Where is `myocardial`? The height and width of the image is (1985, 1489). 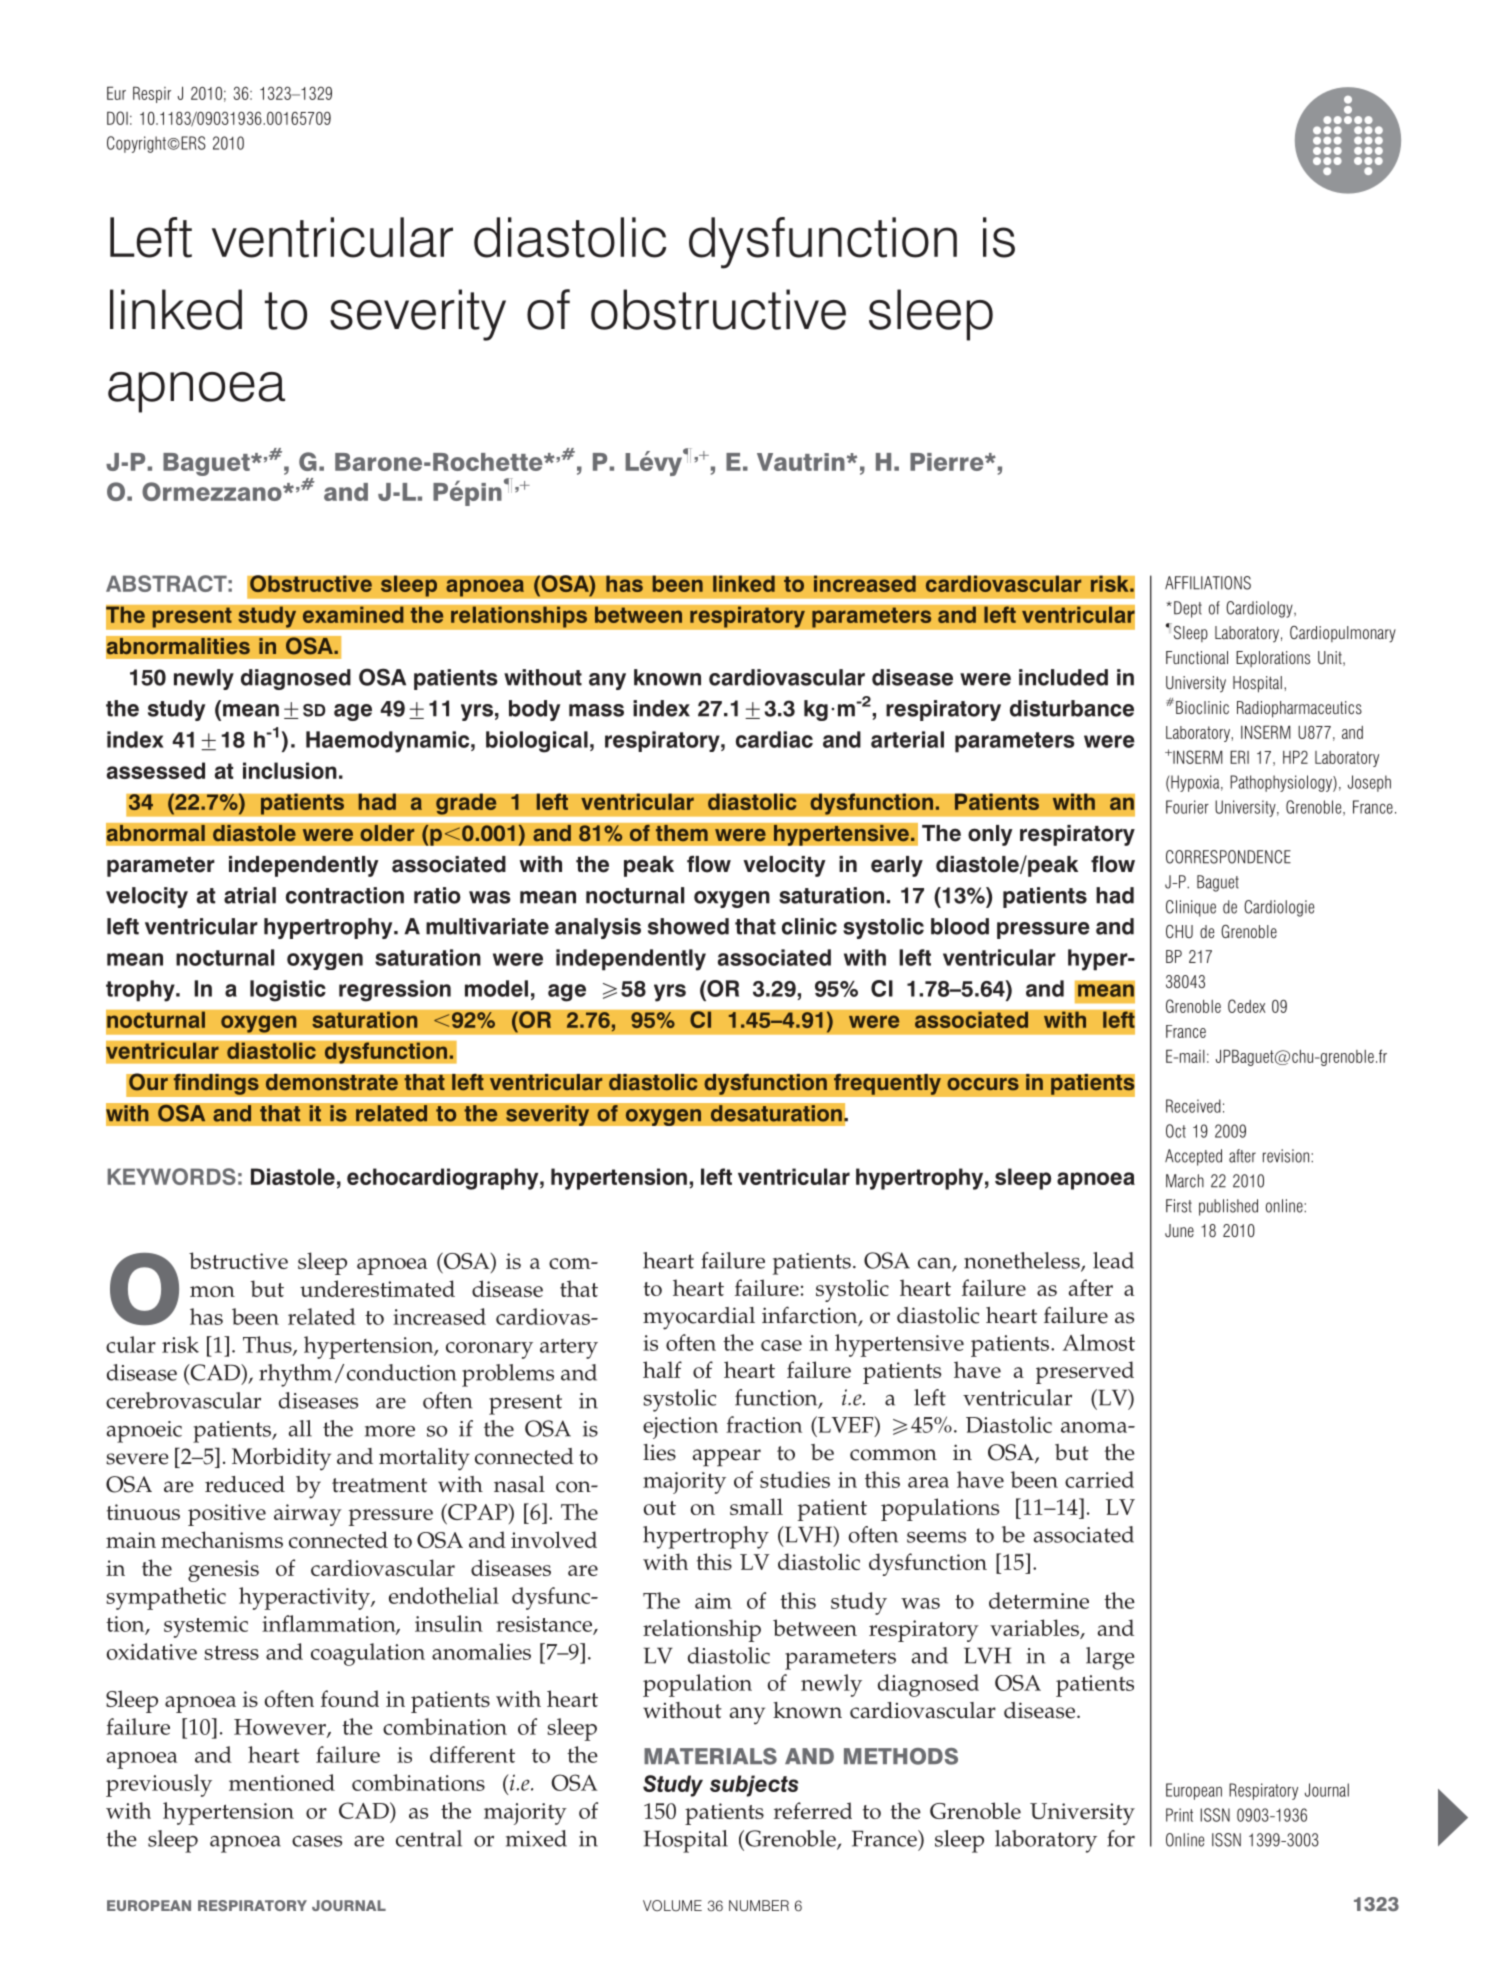 myocardial is located at coordinates (699, 1318).
